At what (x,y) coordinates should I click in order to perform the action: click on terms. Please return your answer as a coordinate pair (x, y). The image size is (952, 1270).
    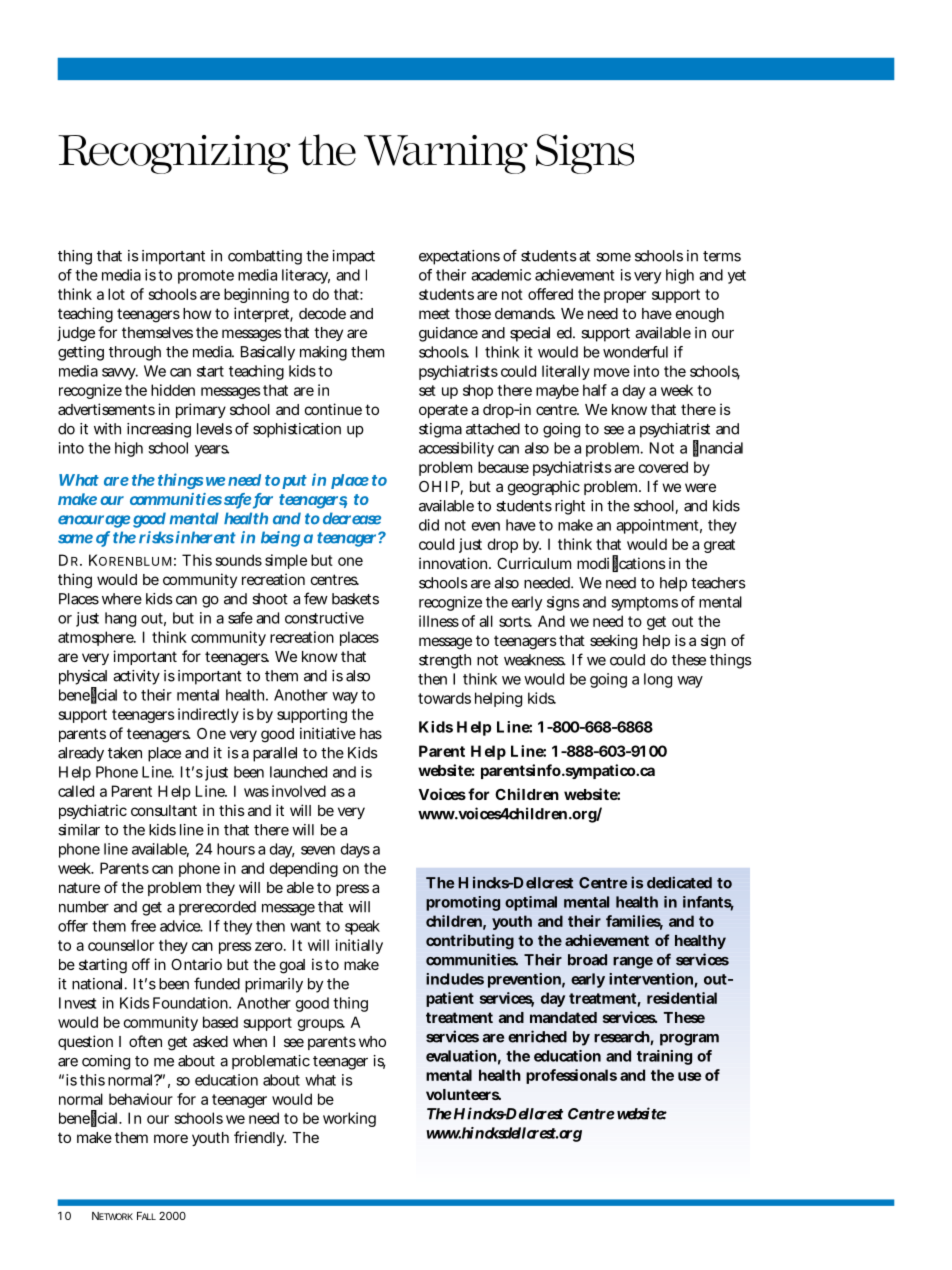
    Looking at the image, I should click on (722, 256).
